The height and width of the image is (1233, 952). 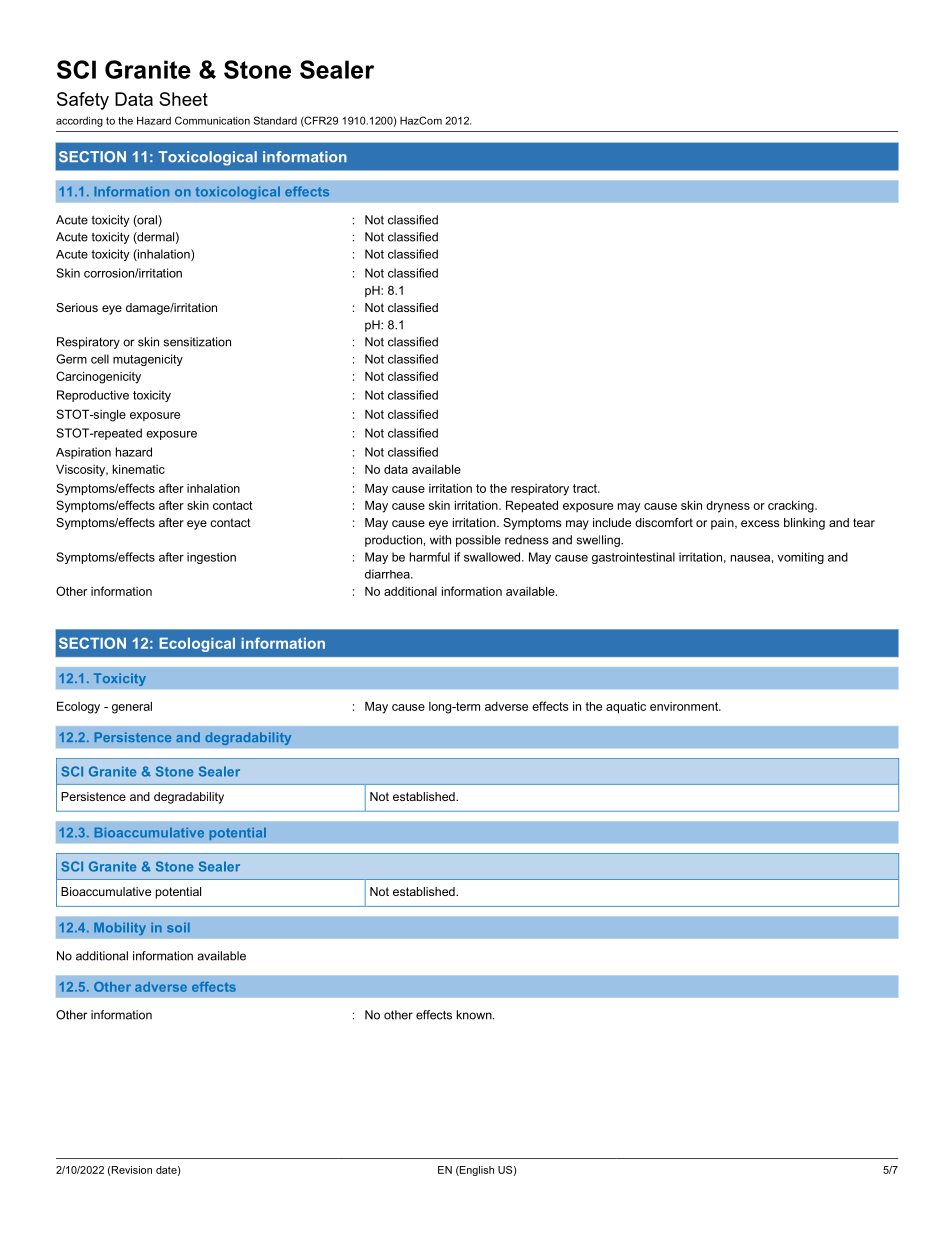 What do you see at coordinates (275, 120) in the image?
I see `Standard` at bounding box center [275, 120].
